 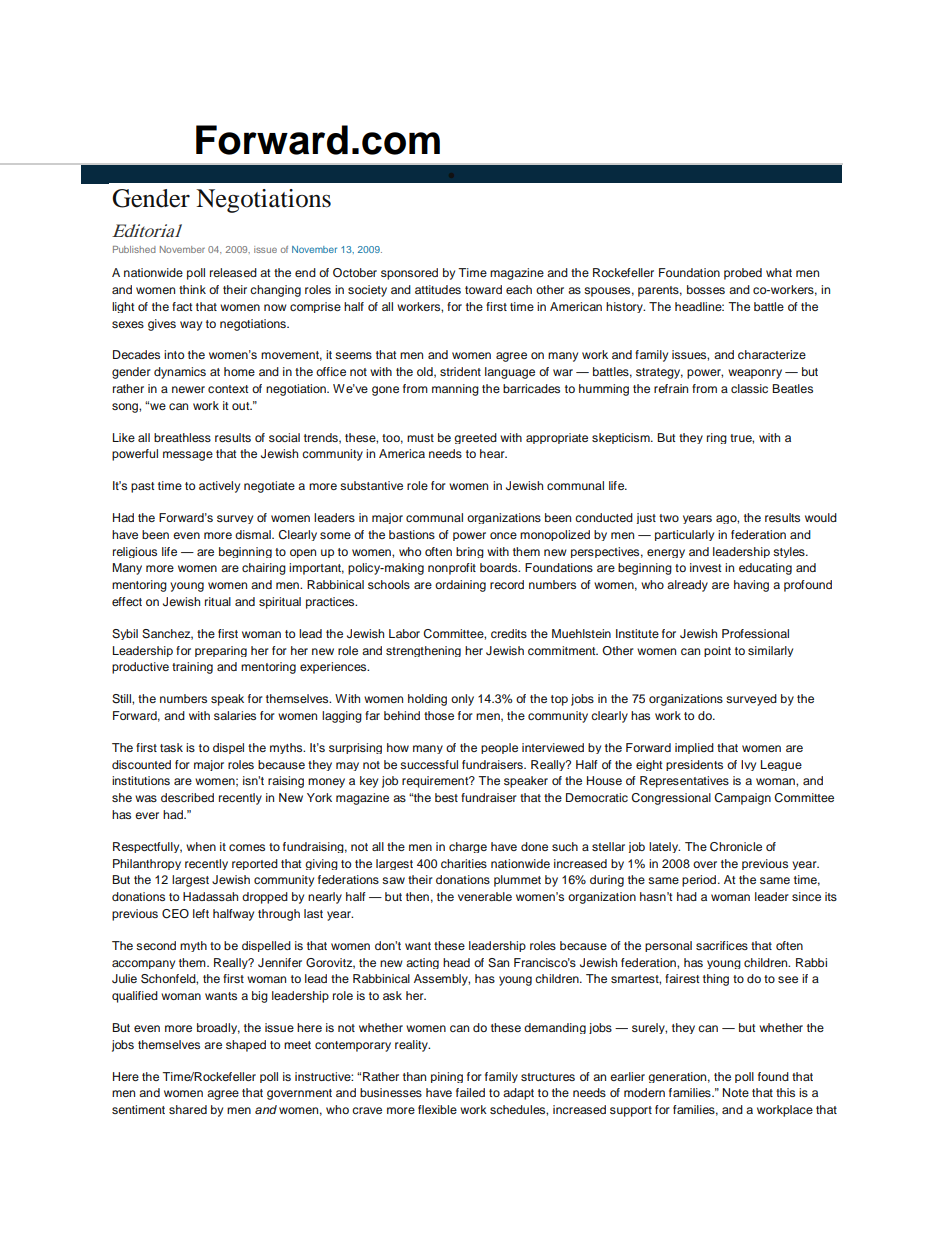 I want to click on toward, so click(x=483, y=289).
